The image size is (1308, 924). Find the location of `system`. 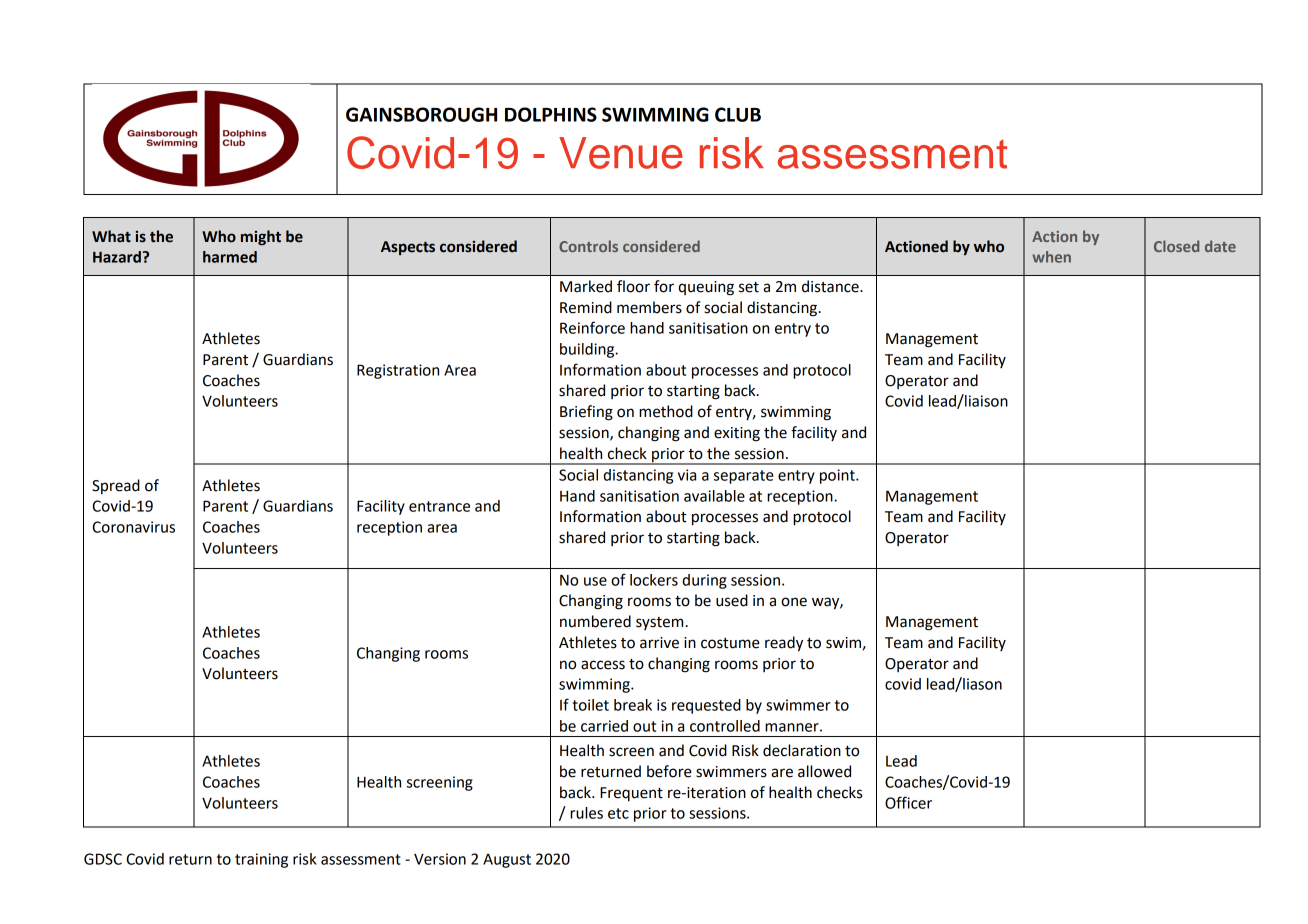

system is located at coordinates (659, 623).
